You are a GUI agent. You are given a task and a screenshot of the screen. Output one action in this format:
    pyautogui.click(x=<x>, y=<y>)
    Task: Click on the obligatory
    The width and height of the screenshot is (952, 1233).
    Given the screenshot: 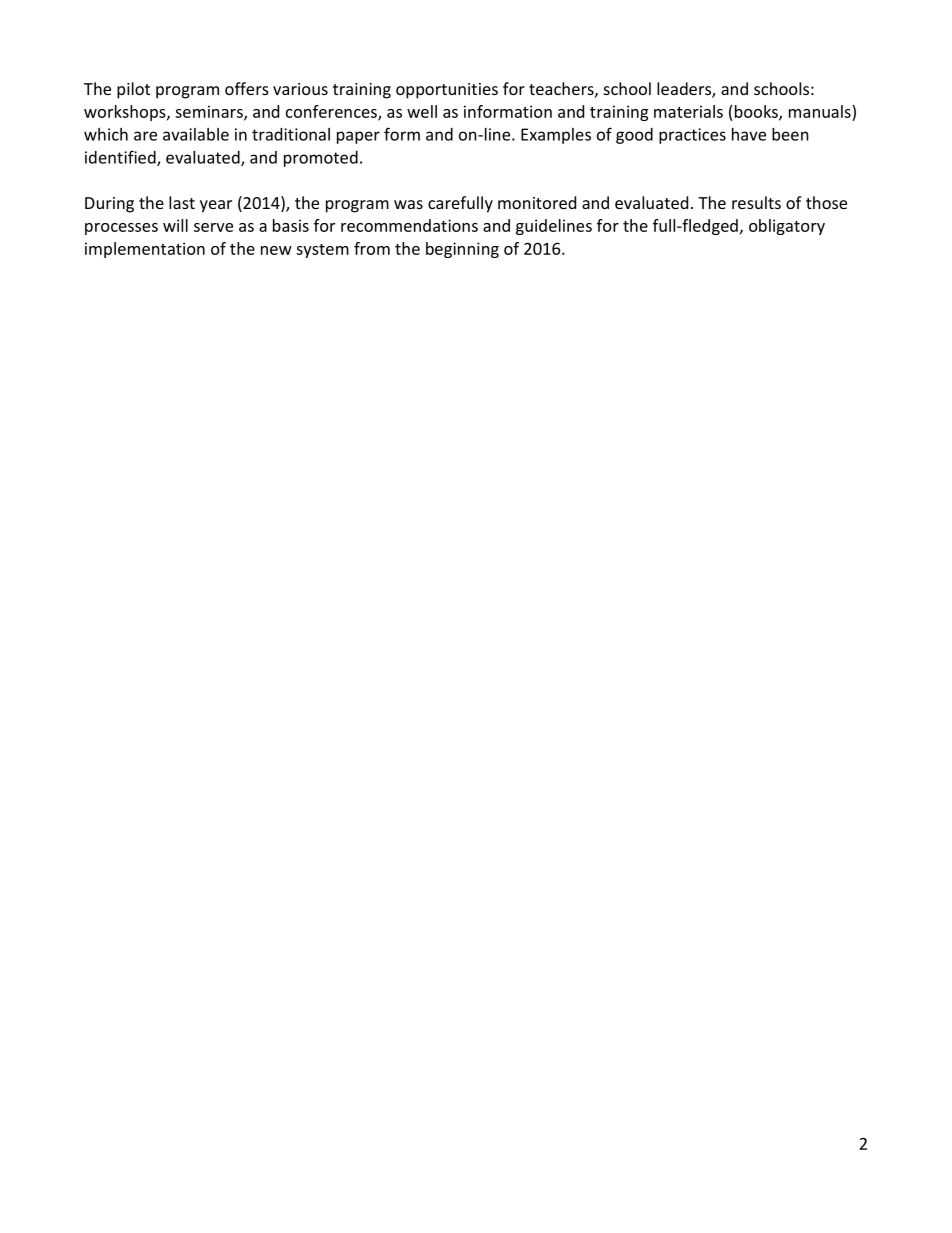 What is the action you would take?
    pyautogui.click(x=787, y=227)
